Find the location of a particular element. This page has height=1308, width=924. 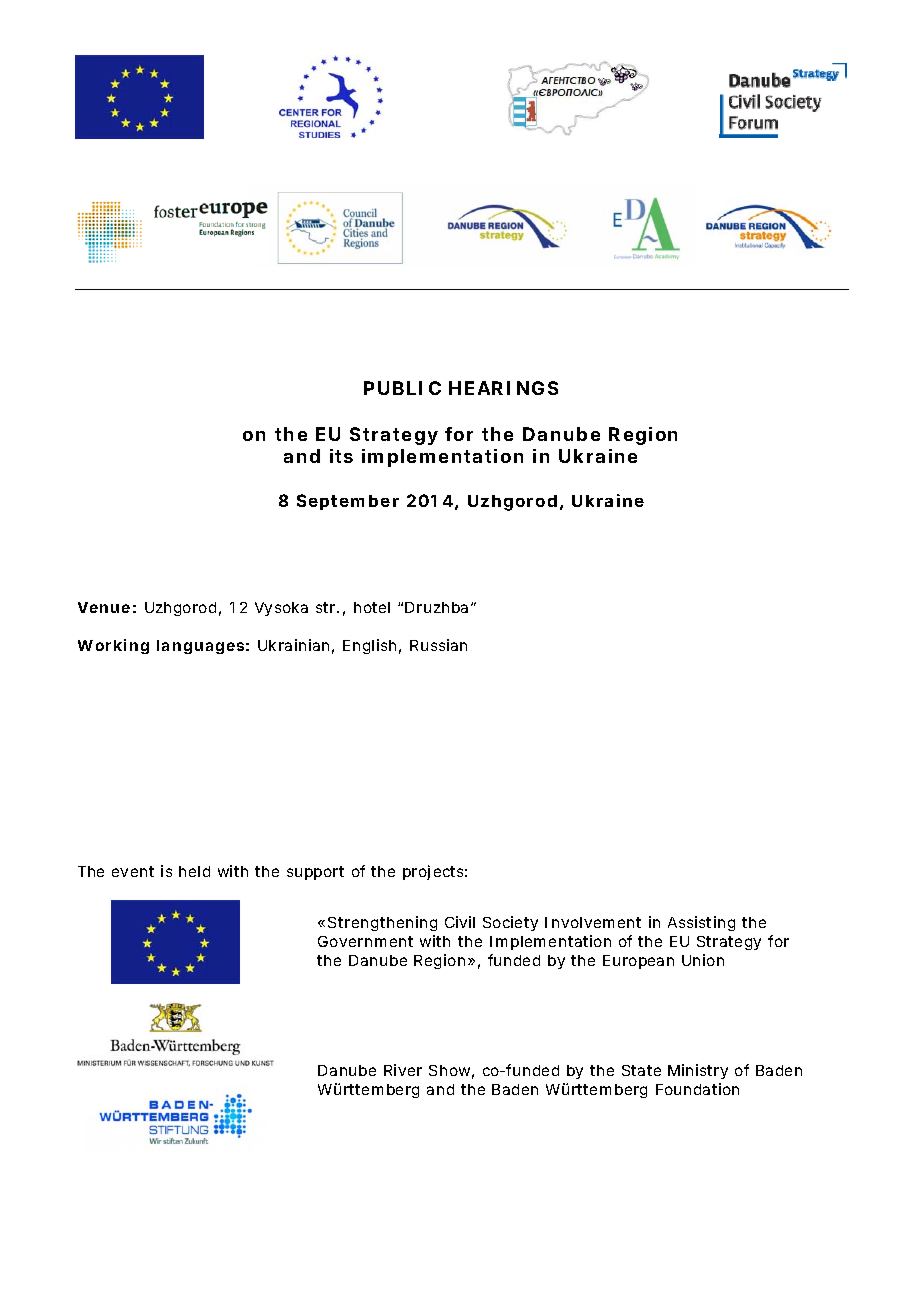

Strengthening is located at coordinates (382, 923).
